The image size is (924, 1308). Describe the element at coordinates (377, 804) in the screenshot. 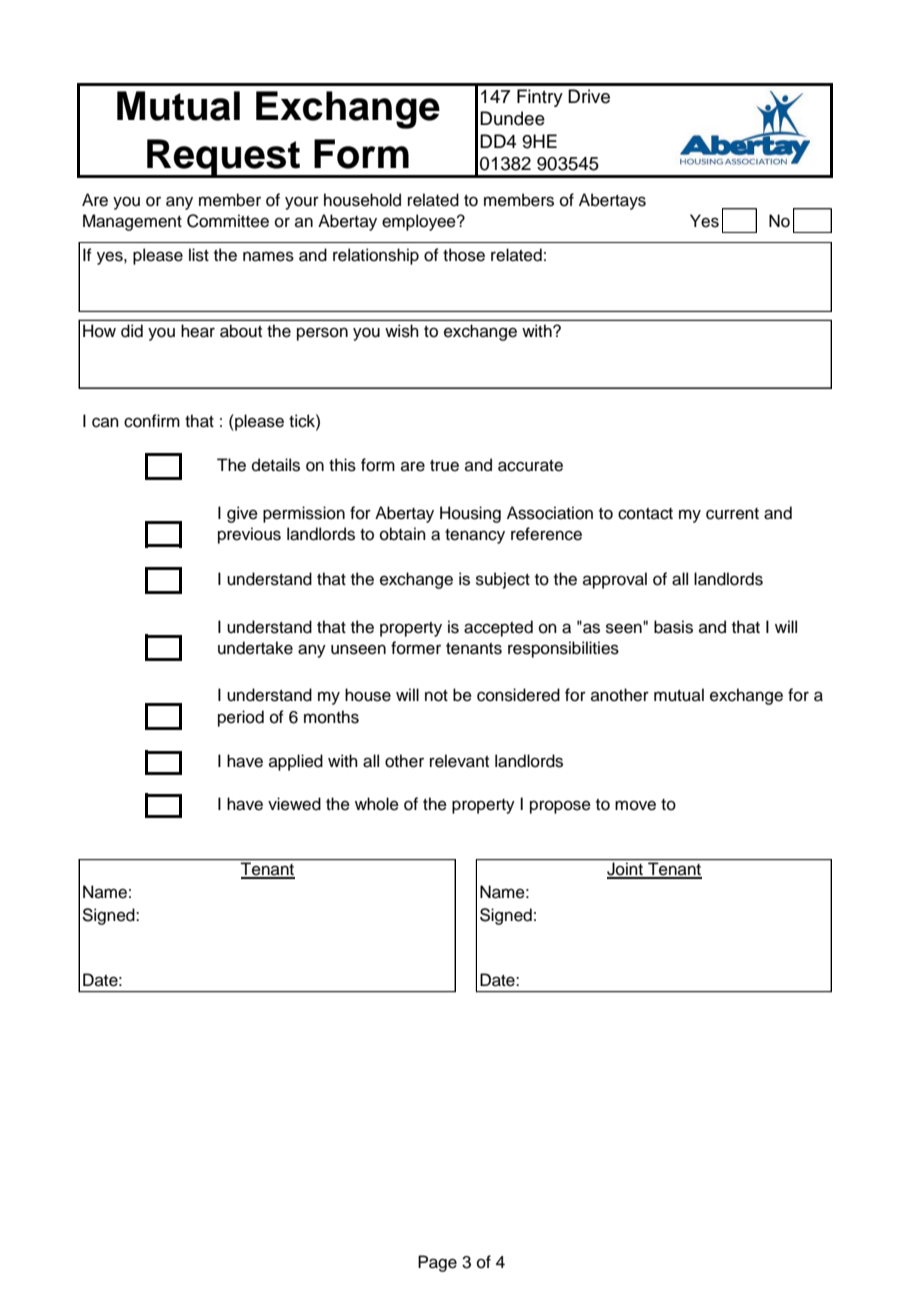

I see `whole` at that location.
